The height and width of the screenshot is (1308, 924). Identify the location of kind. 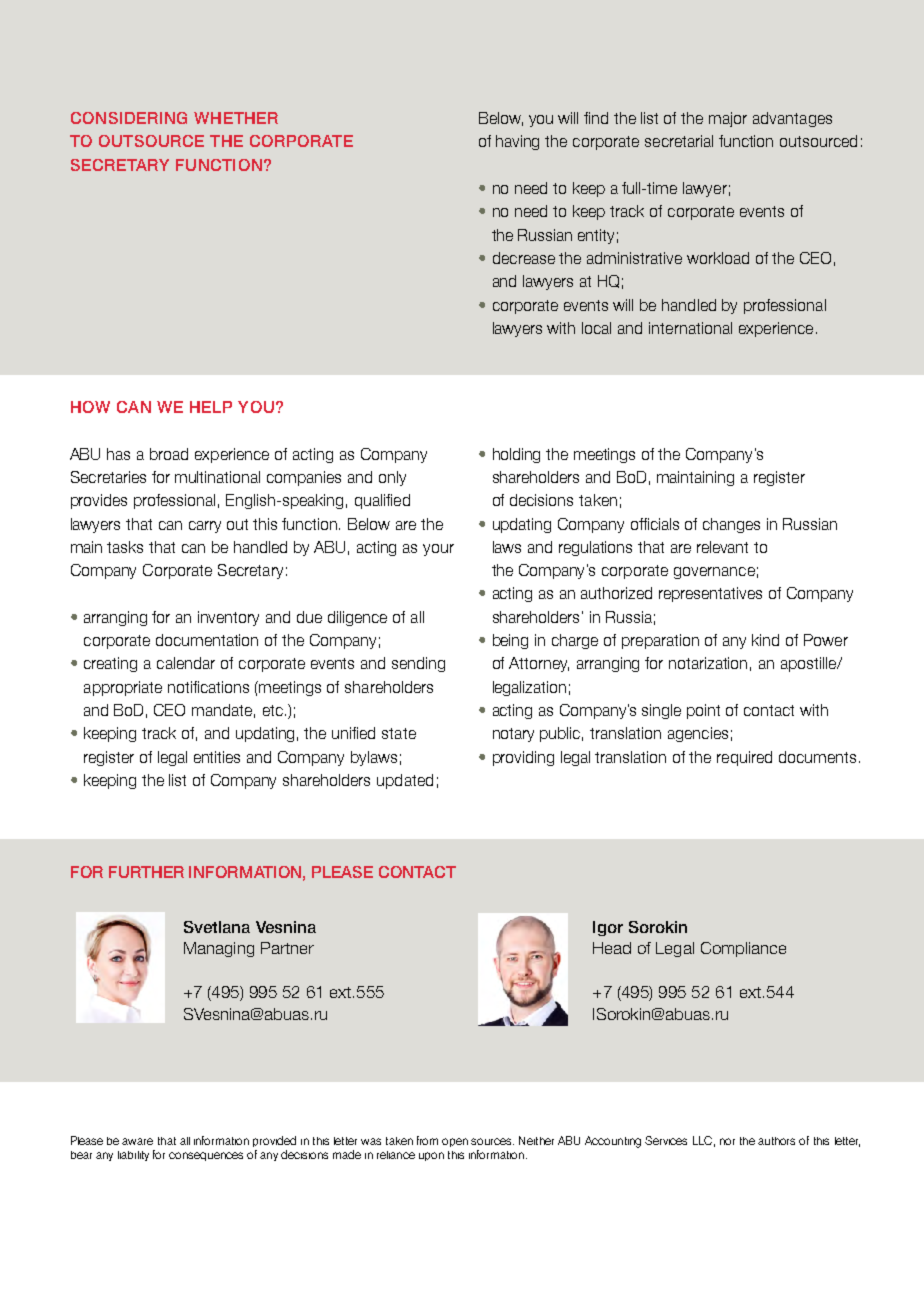
(765, 640).
